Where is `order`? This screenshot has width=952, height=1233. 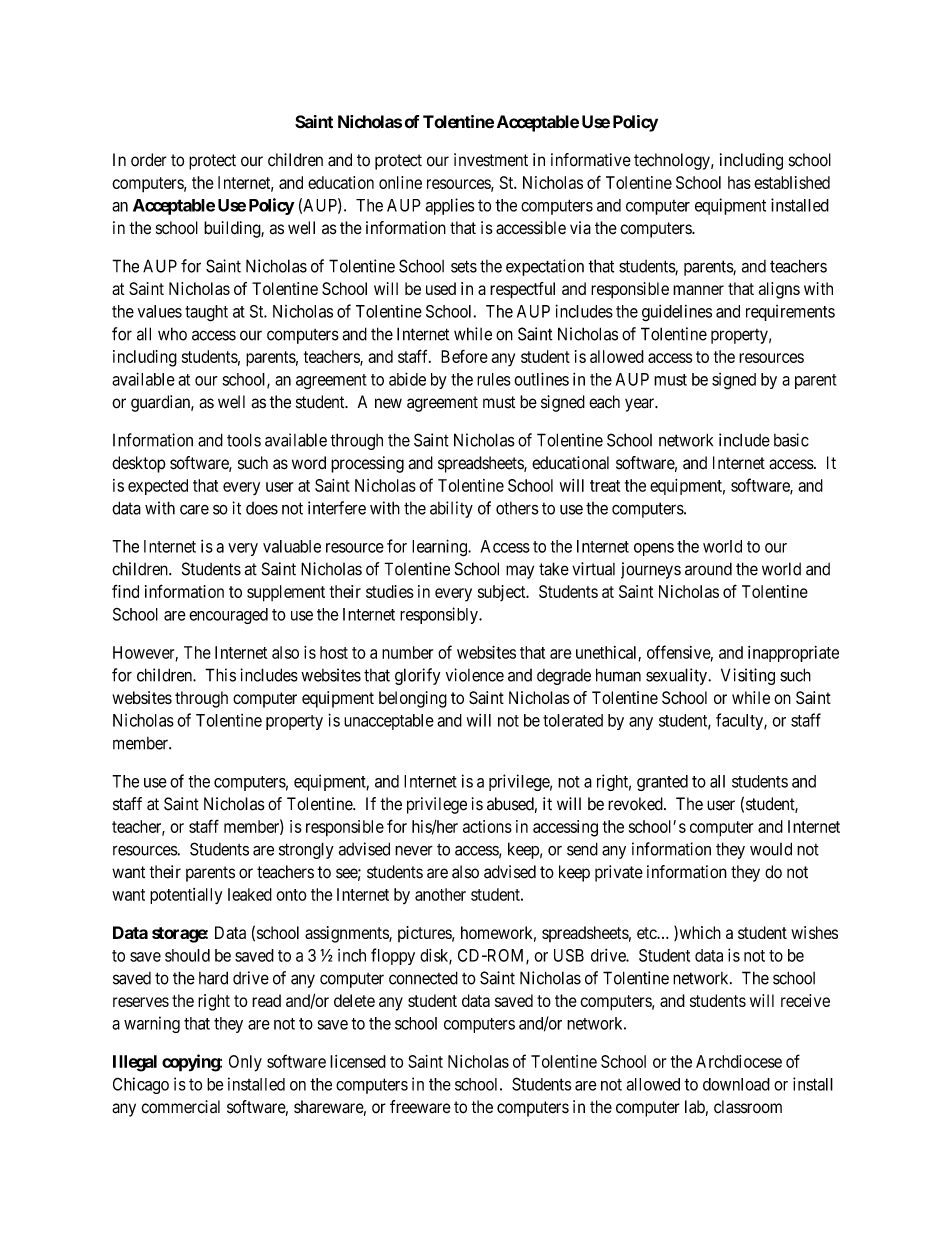 order is located at coordinates (149, 160).
